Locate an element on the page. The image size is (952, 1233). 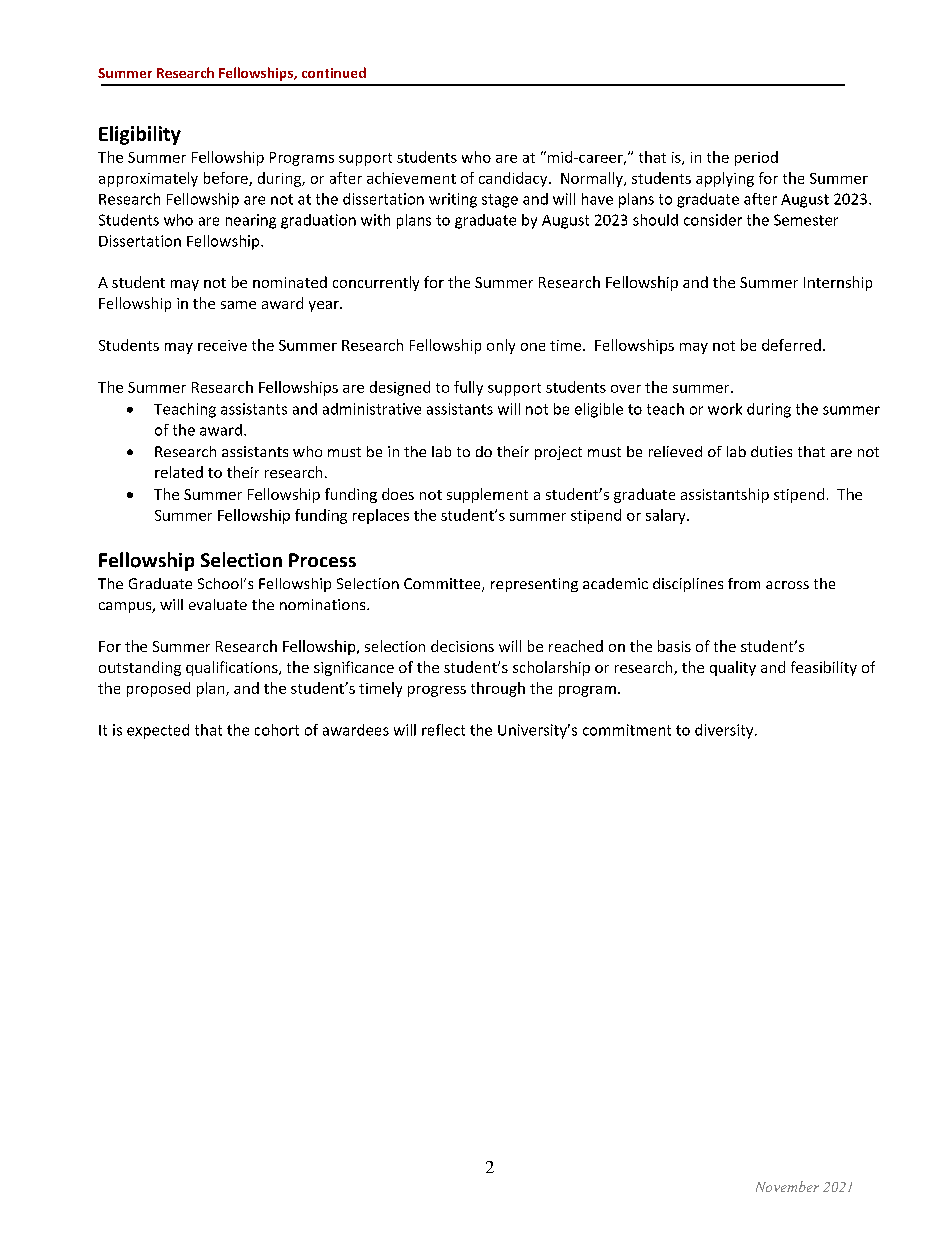
evaluate is located at coordinates (218, 604).
